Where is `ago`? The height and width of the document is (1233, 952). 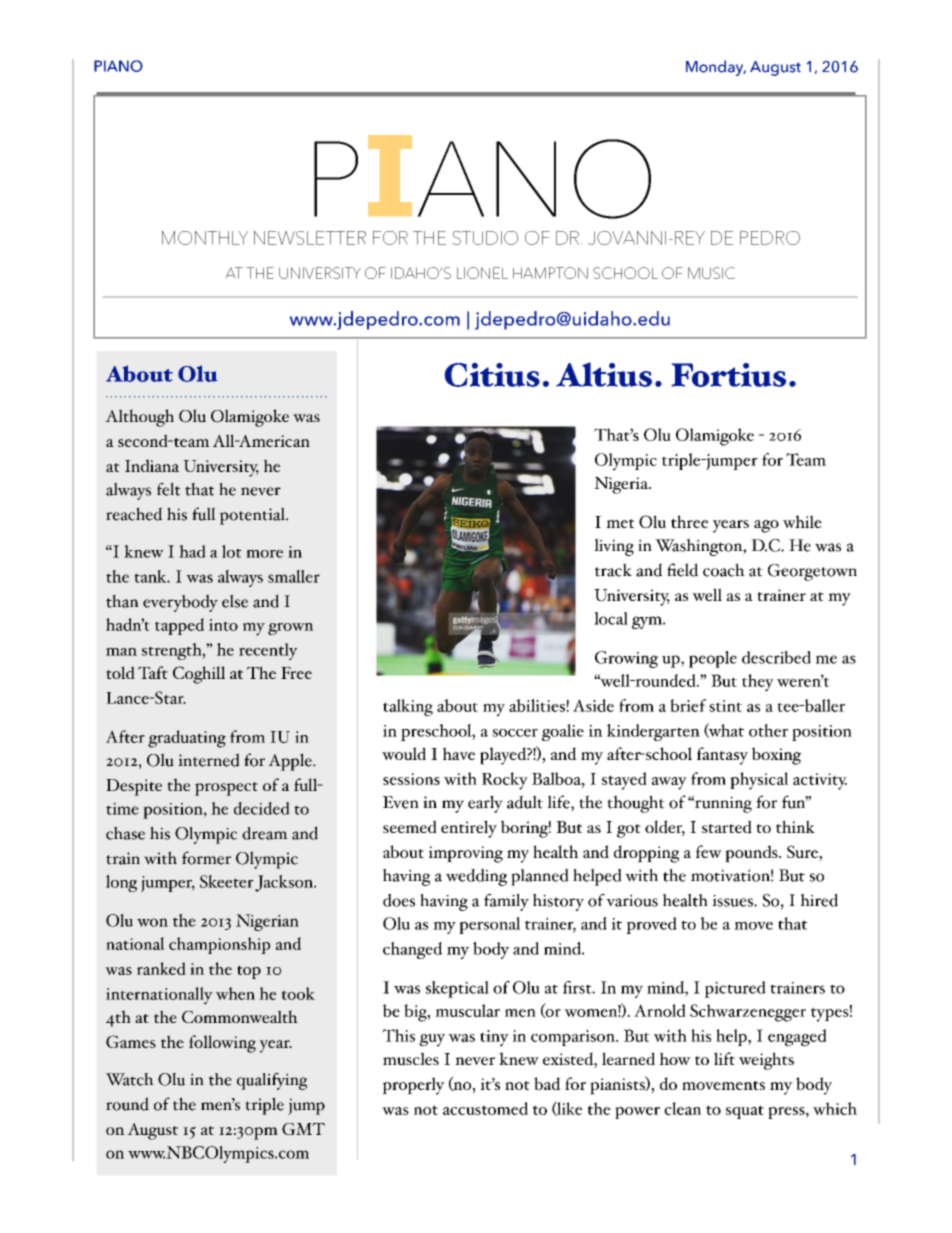
ago is located at coordinates (766, 526).
